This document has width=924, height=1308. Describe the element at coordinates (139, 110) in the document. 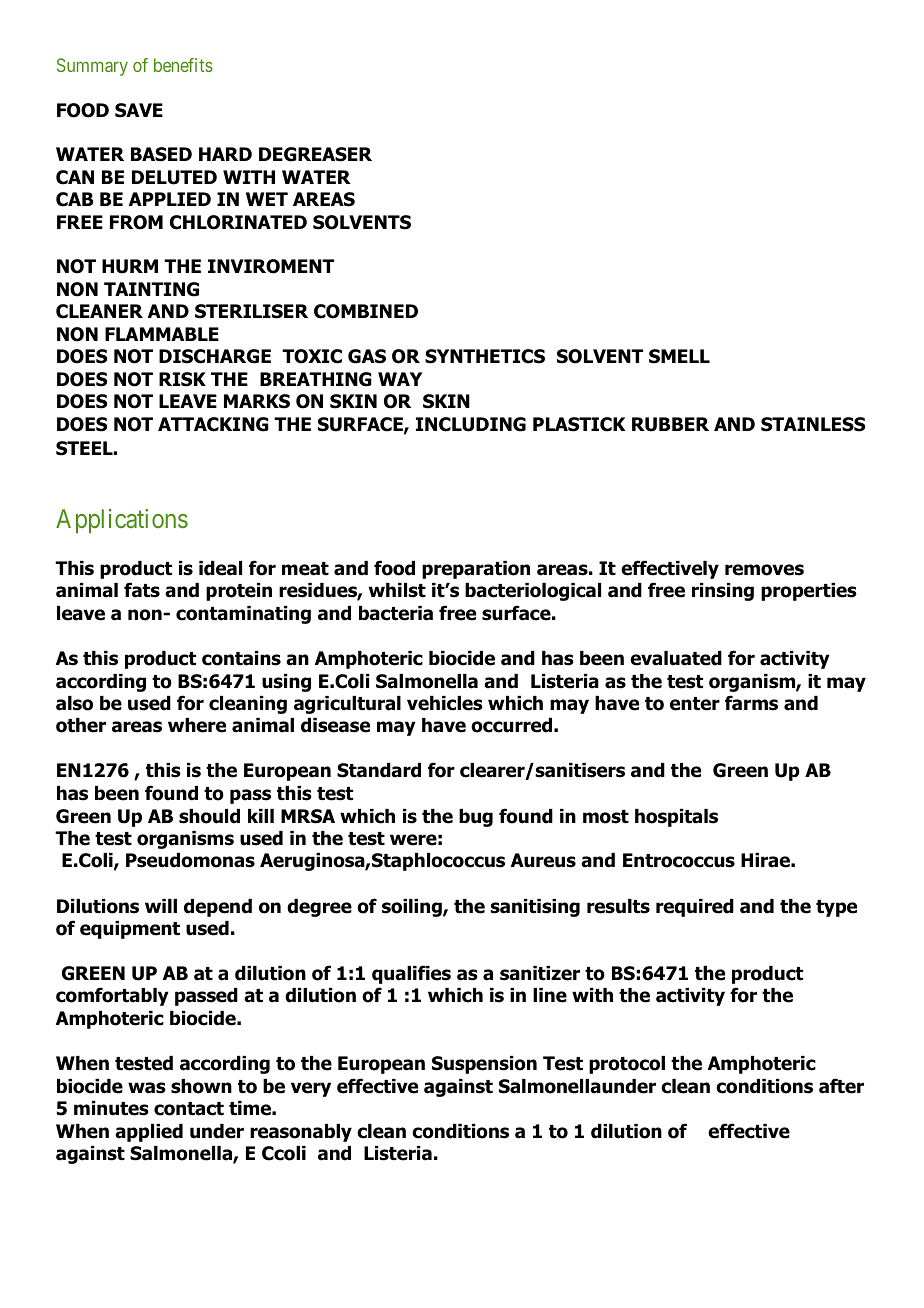

I see `SAVE` at that location.
